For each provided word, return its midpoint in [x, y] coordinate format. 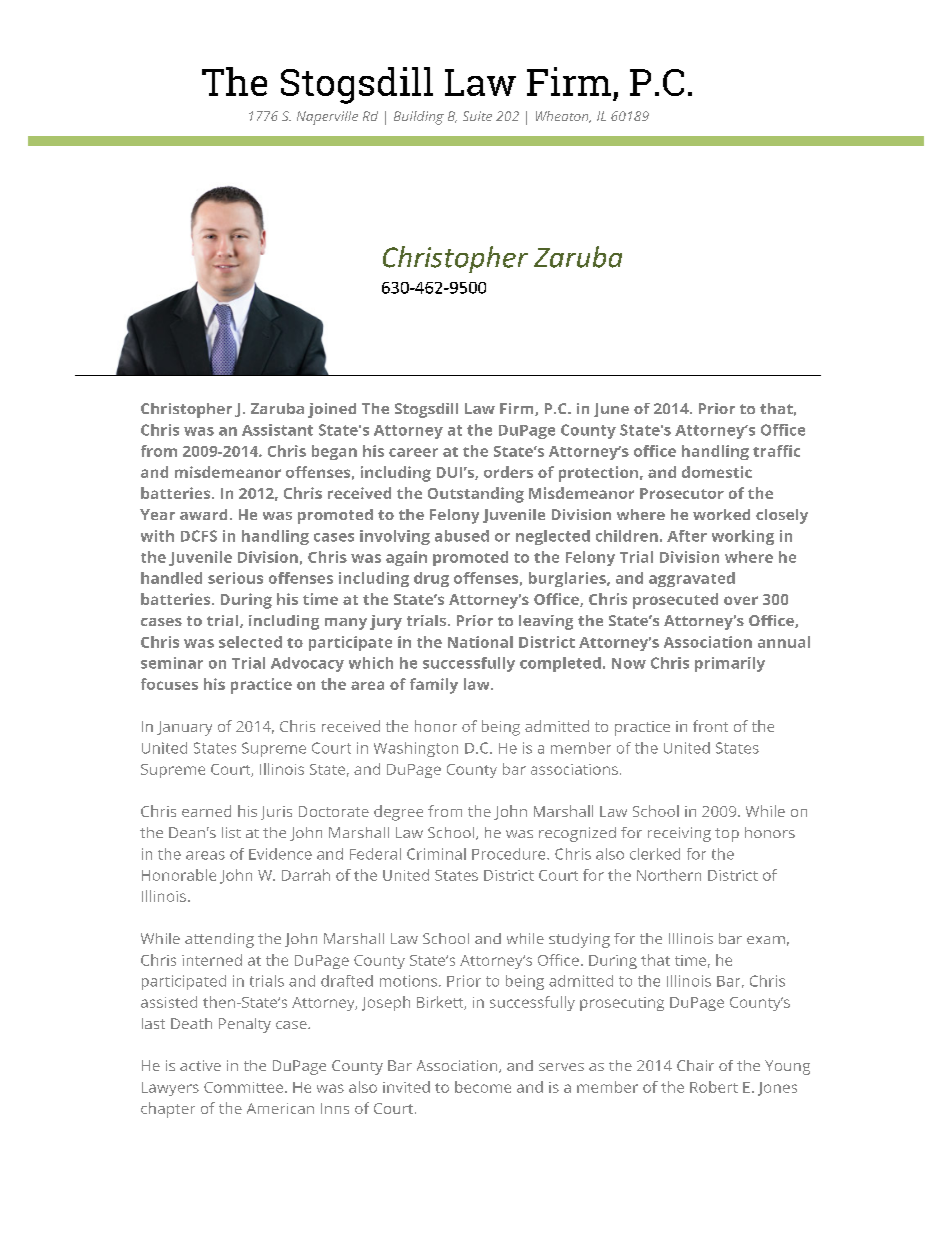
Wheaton [563, 117]
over [741, 600]
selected [250, 642]
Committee [243, 1087]
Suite [477, 116]
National [480, 642]
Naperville [327, 118]
